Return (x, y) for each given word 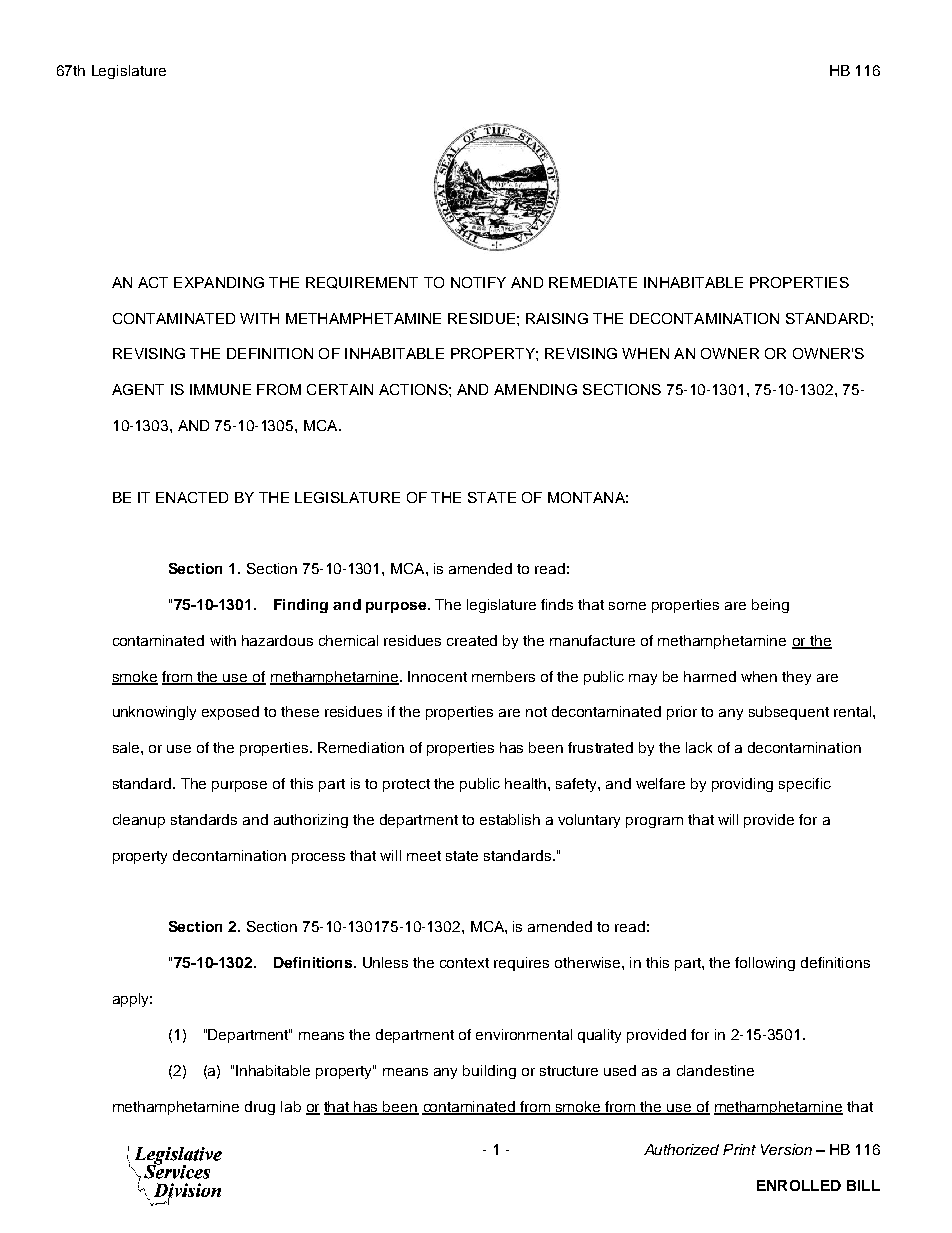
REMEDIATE (593, 282)
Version (786, 1149)
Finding (301, 606)
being (770, 606)
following (765, 964)
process (318, 858)
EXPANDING (219, 282)
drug (260, 1108)
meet (424, 856)
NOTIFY (478, 282)
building (489, 1072)
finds (557, 604)
